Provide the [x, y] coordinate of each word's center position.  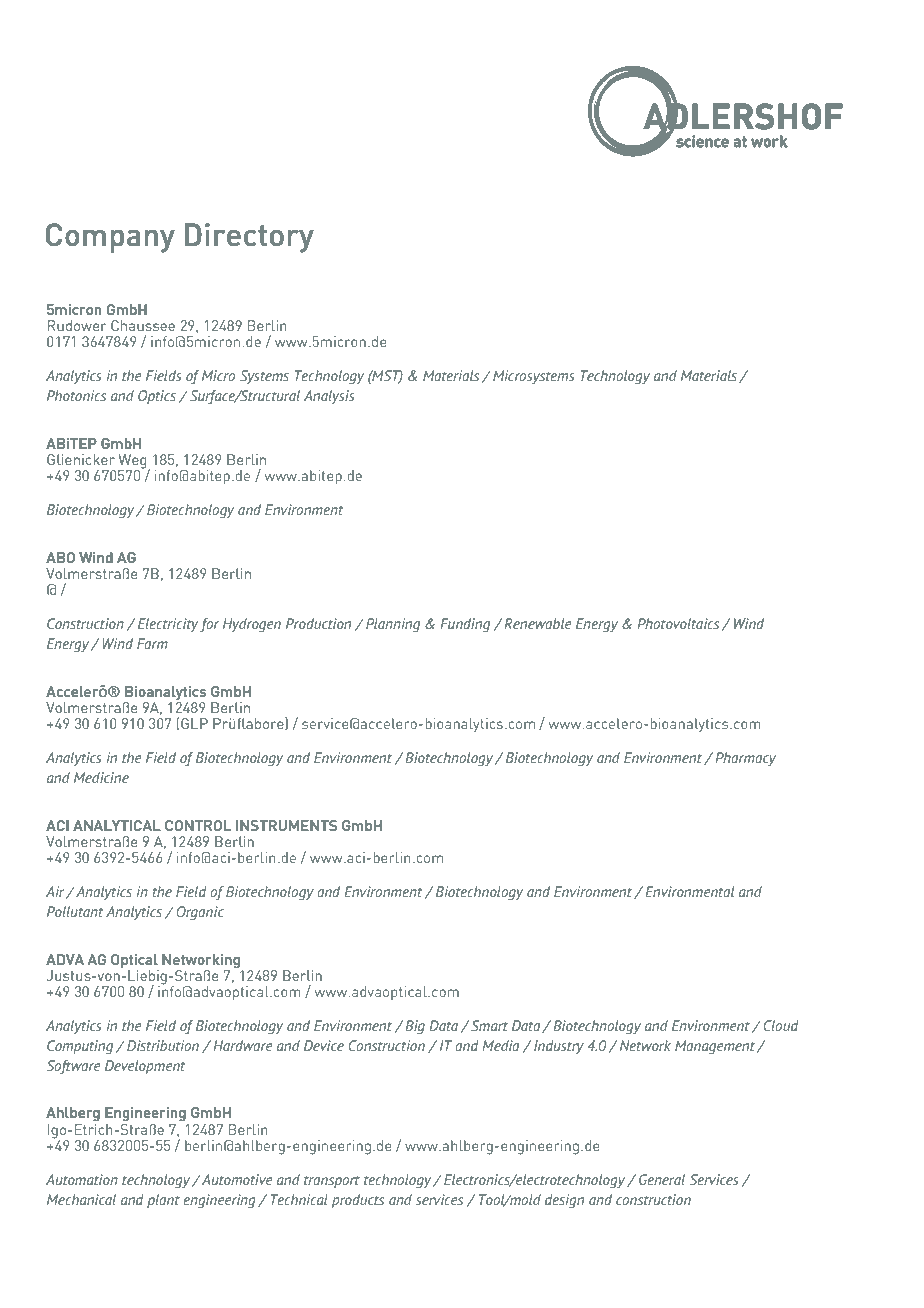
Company [110, 238]
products [358, 1201]
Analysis [329, 397]
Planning [393, 625]
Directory [249, 238]
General [662, 1179]
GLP [194, 723]
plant [163, 1201]
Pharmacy [745, 759]
